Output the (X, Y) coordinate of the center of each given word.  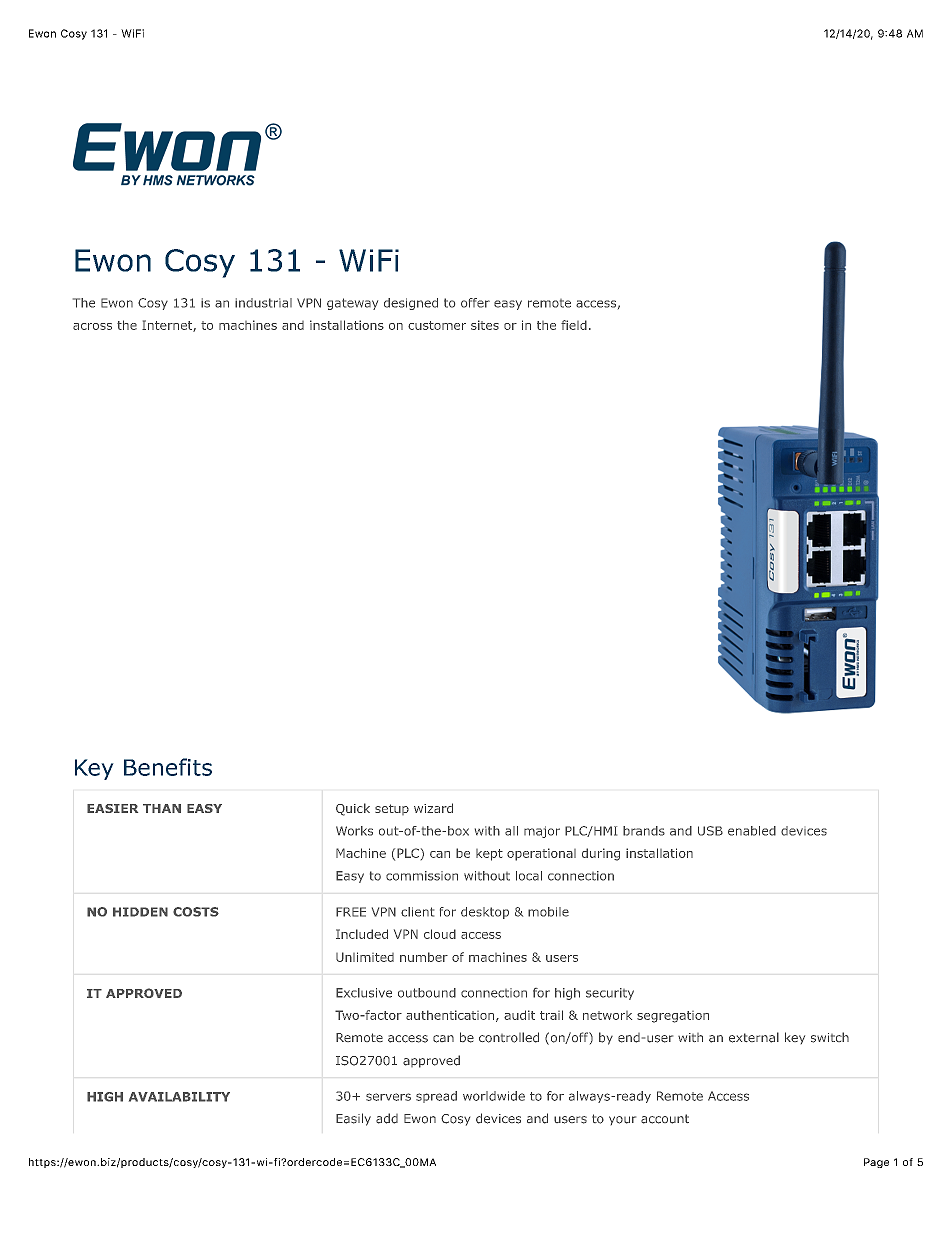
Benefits (168, 767)
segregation (673, 1017)
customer (437, 325)
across (92, 326)
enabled (752, 831)
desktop (485, 913)
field (574, 325)
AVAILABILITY (179, 1097)
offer (475, 303)
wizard (433, 808)
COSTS (196, 912)
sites (485, 325)
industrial (263, 303)
